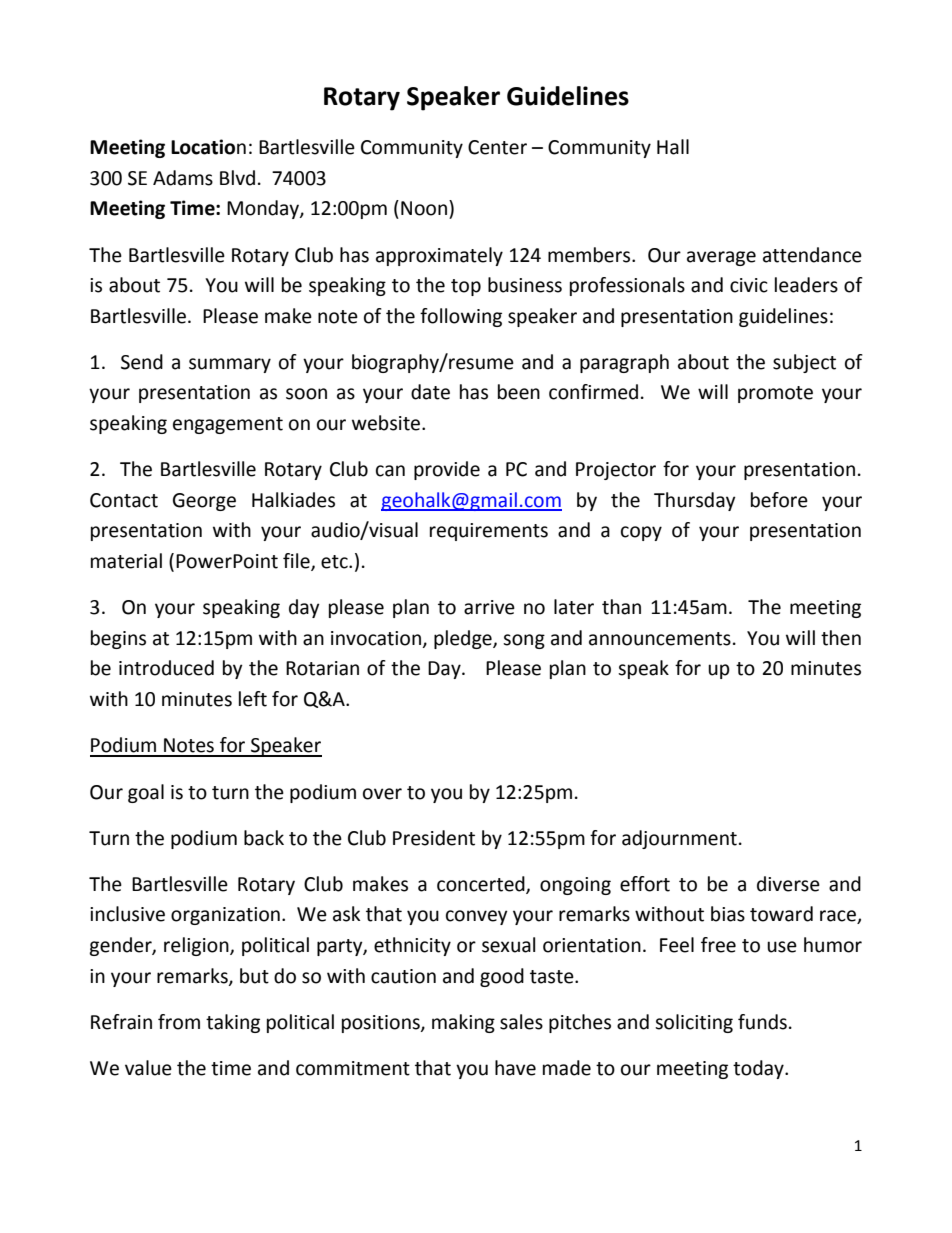 The width and height of the screenshot is (952, 1233). I want to click on funds, so click(762, 1022).
